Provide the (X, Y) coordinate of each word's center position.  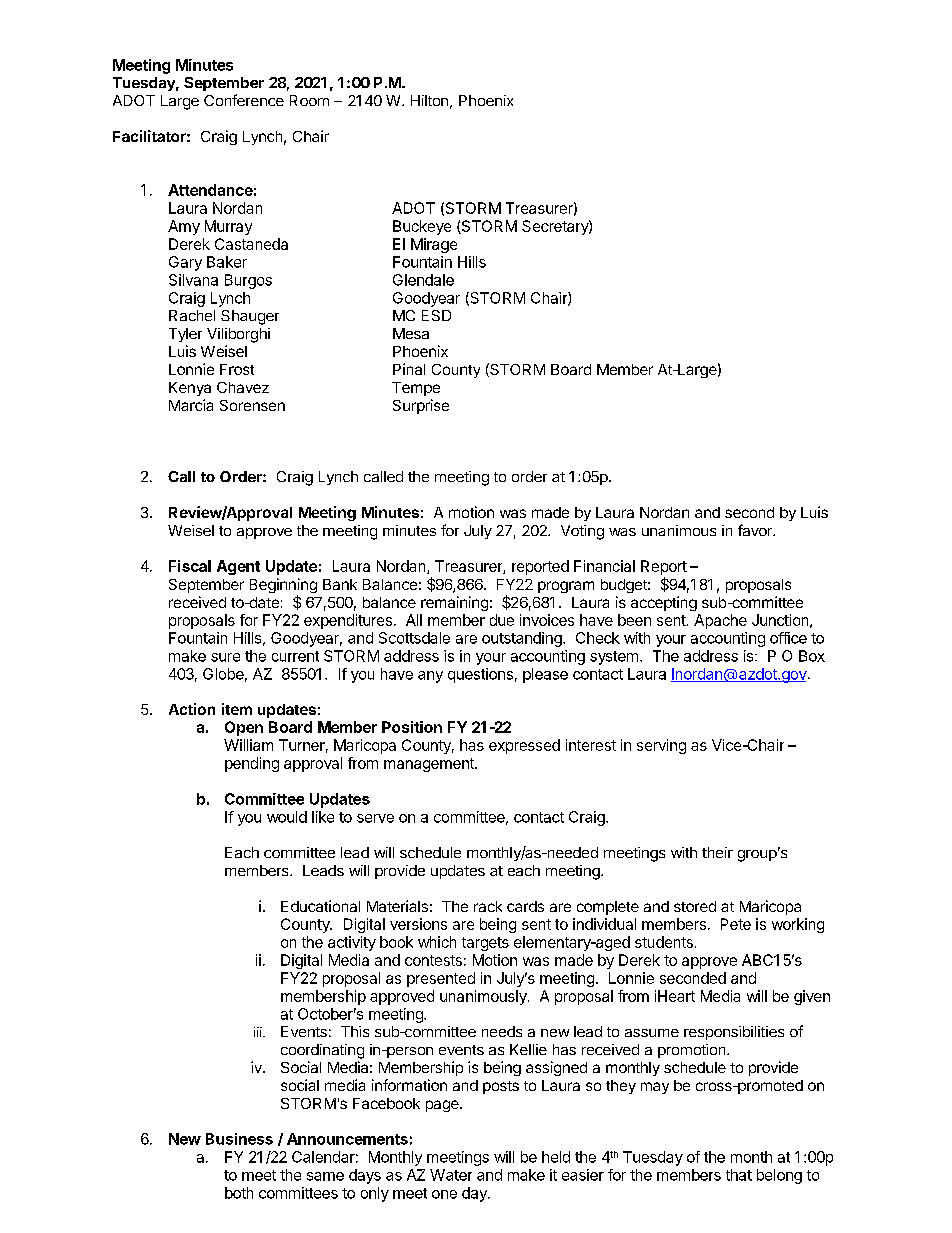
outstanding (523, 639)
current (295, 656)
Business (239, 1139)
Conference (244, 100)
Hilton (429, 100)
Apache (720, 621)
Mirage (434, 245)
